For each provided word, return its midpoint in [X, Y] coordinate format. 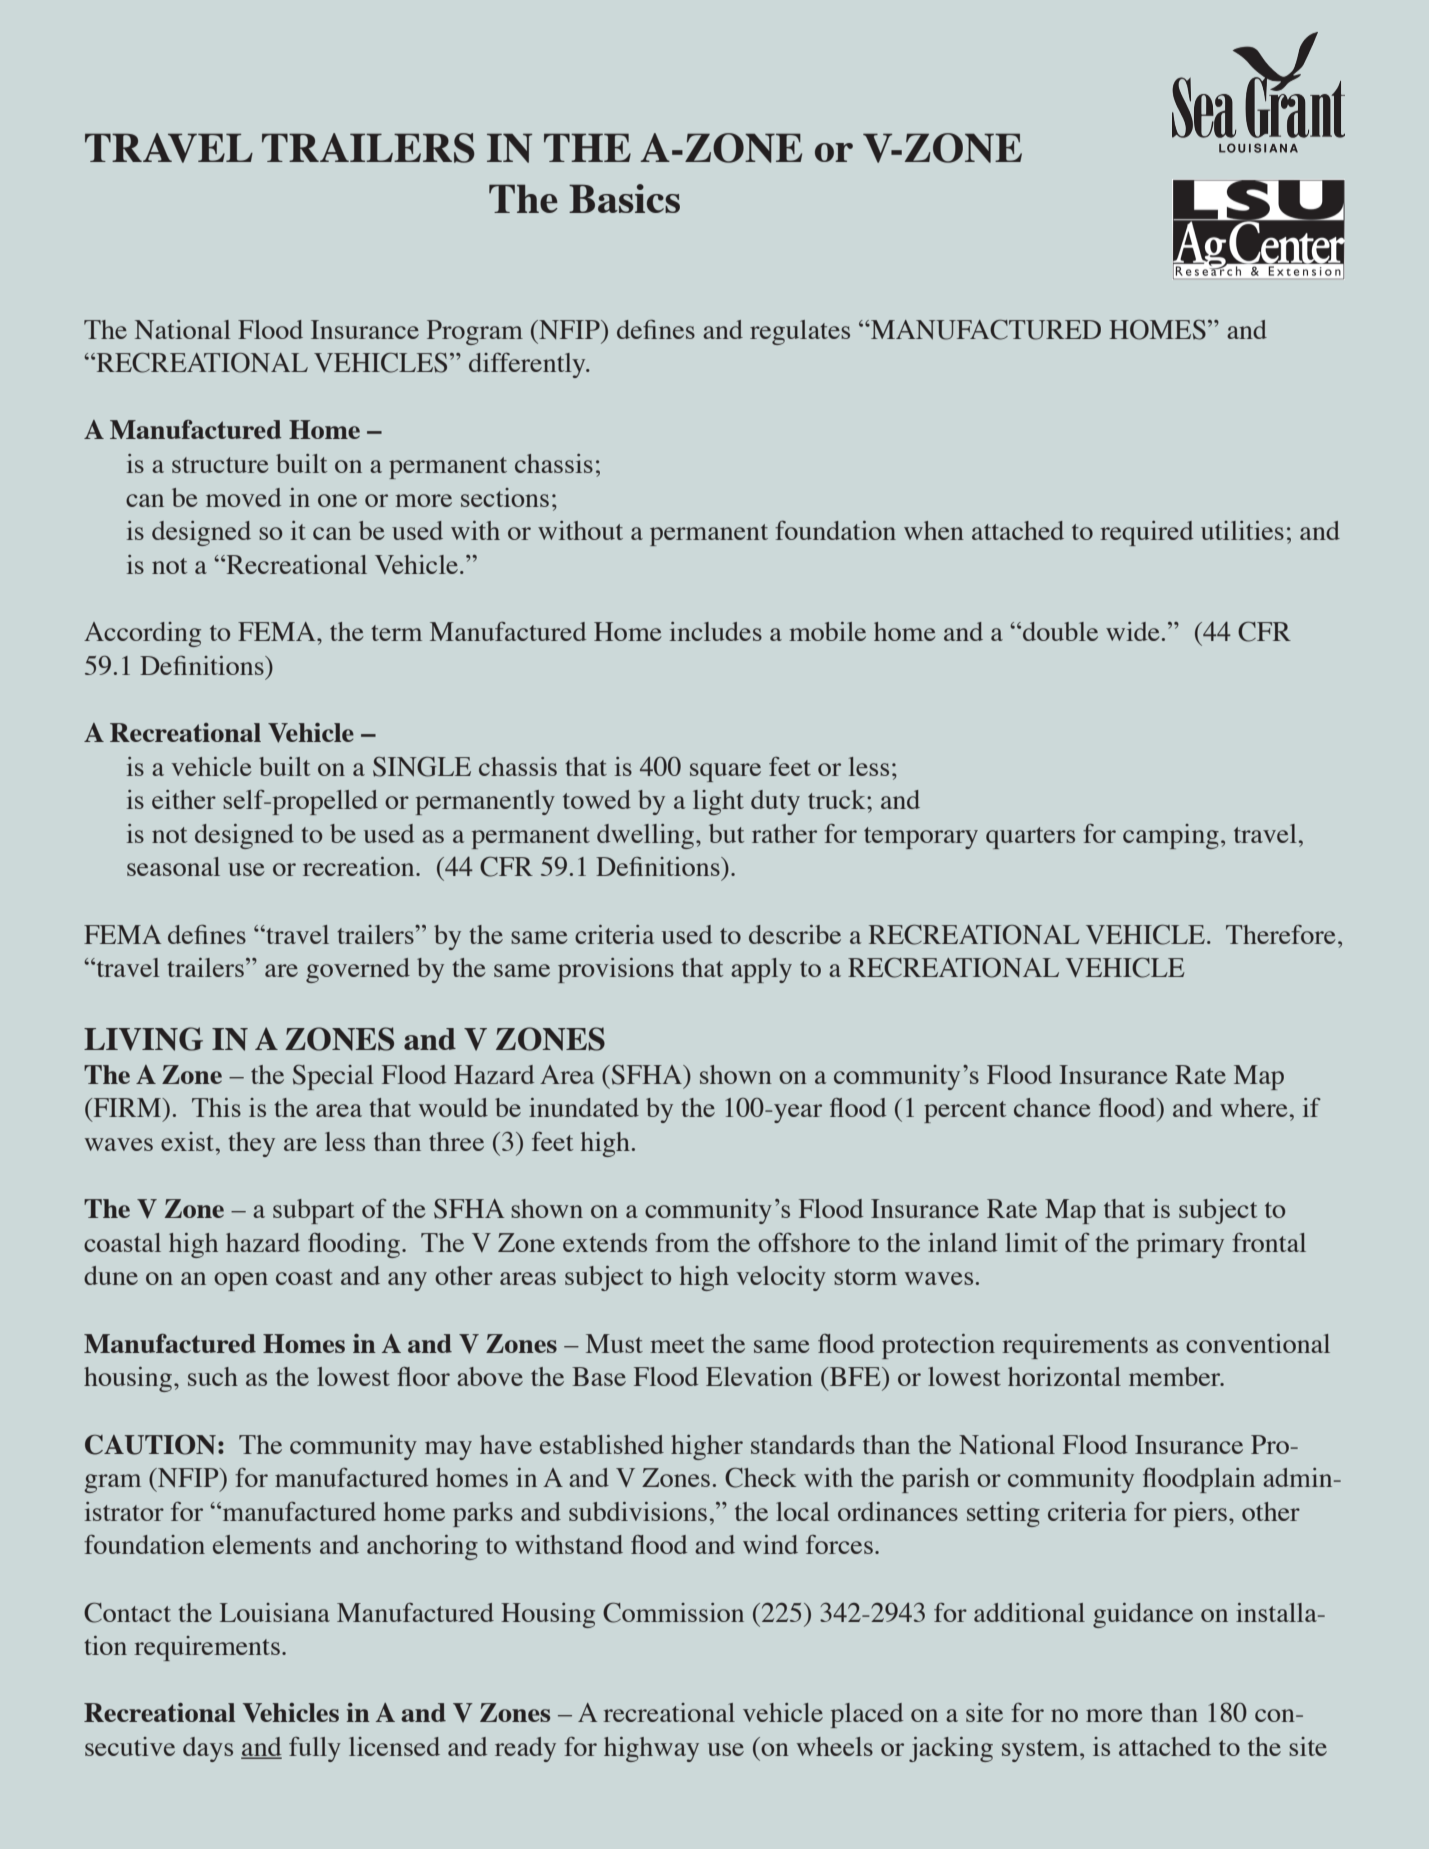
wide [1133, 631]
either [184, 799]
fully [315, 1749]
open [241, 1281]
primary [1180, 1245]
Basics [624, 198]
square [725, 772]
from [682, 1242]
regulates [800, 332]
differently [528, 365]
